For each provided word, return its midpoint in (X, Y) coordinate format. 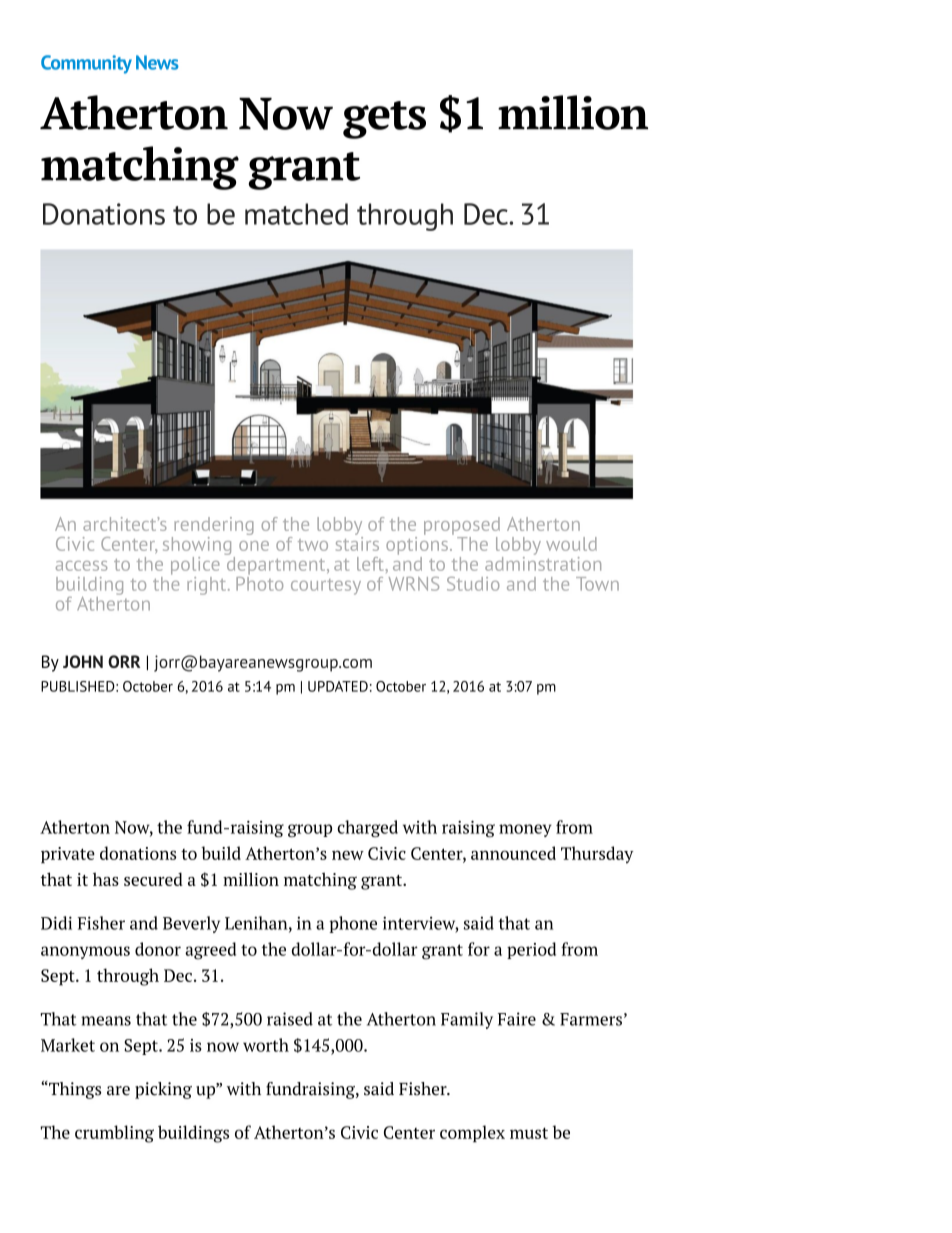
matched (296, 214)
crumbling (114, 1134)
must (529, 1133)
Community (86, 64)
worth (266, 1045)
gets (384, 120)
